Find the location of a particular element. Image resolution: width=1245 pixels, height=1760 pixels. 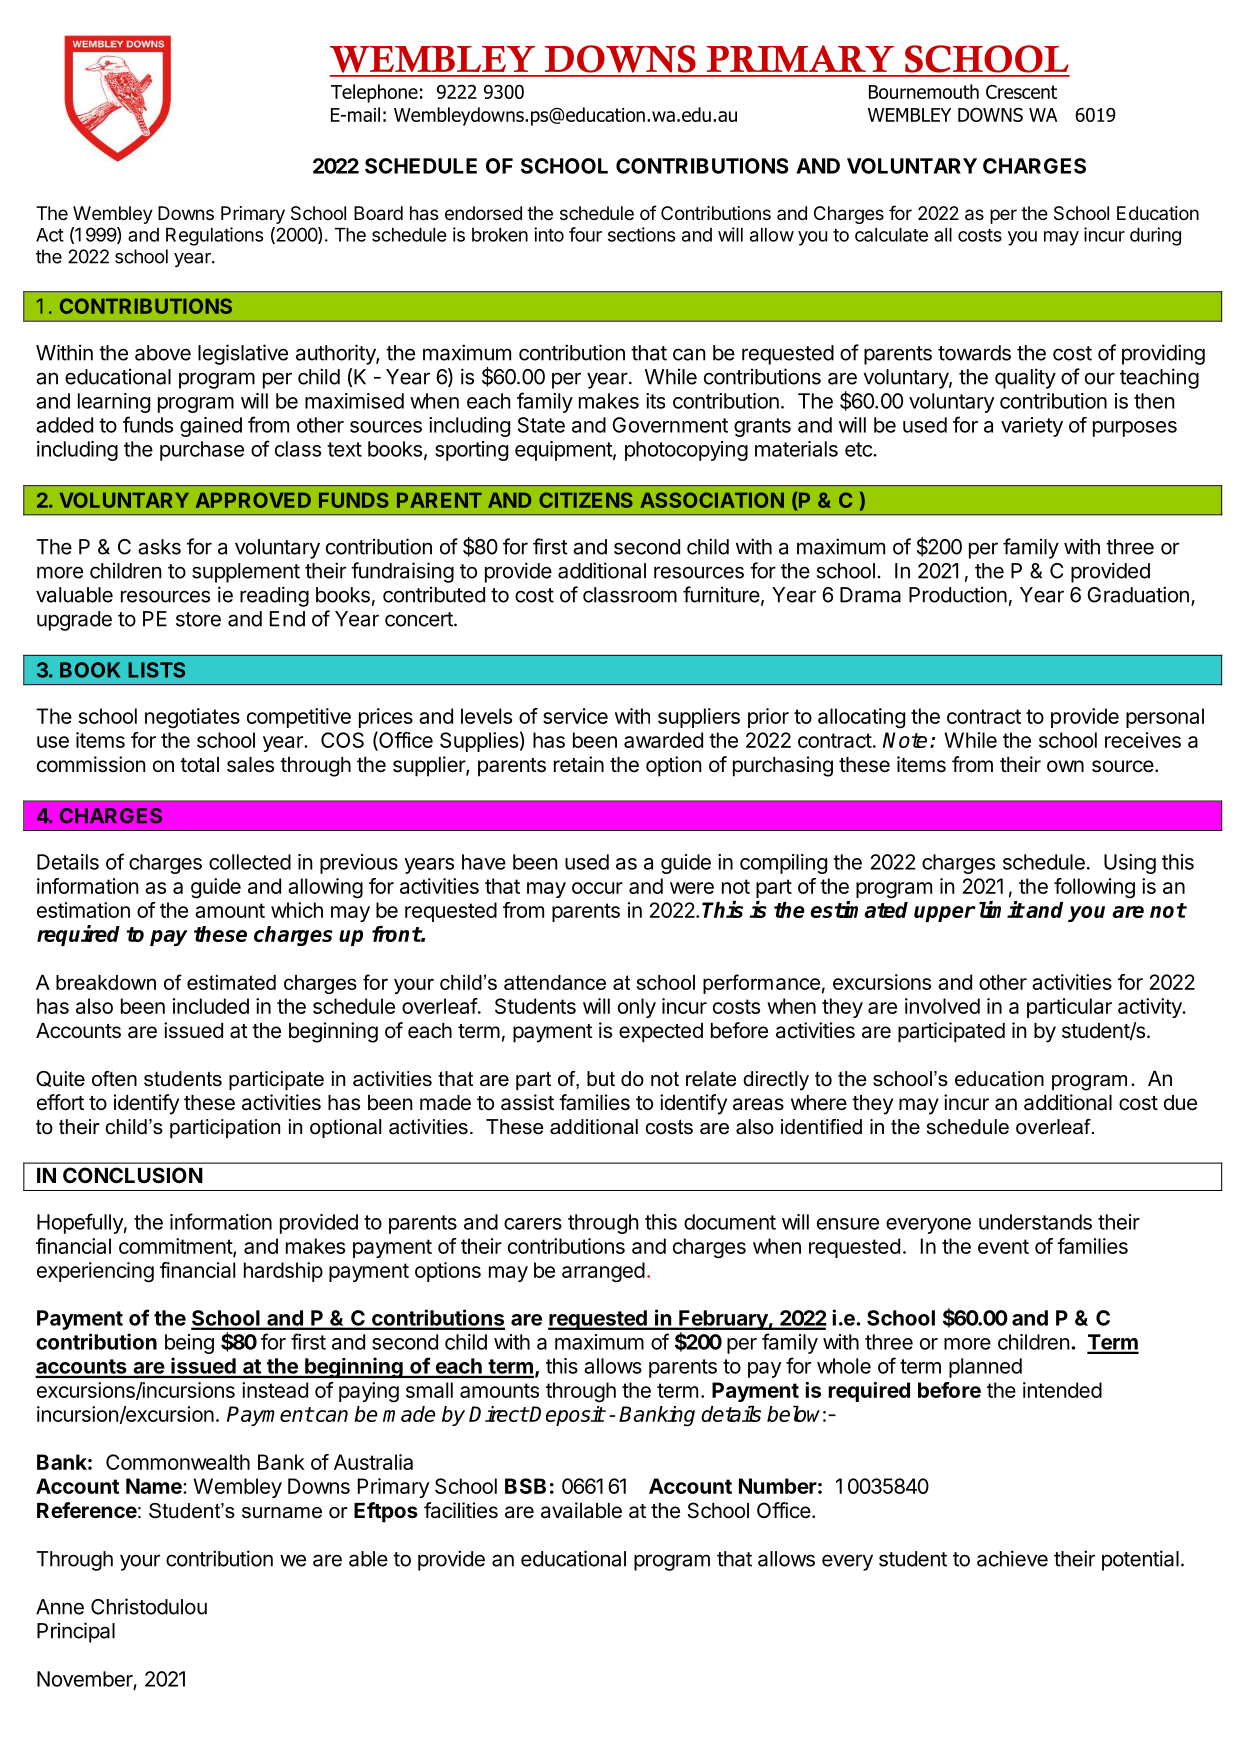

Crescent is located at coordinates (1021, 92).
